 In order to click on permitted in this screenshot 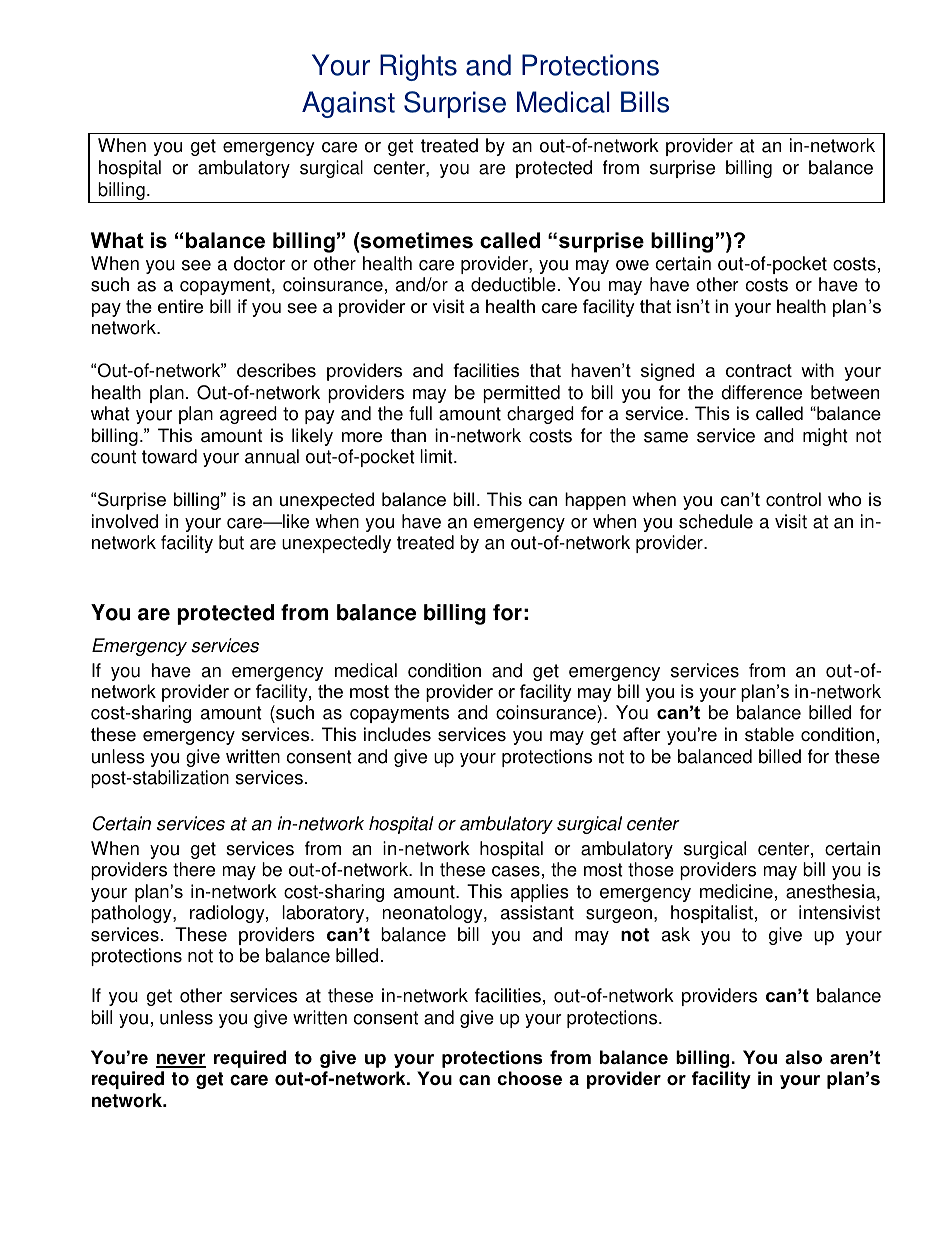, I will do `click(521, 394)`.
